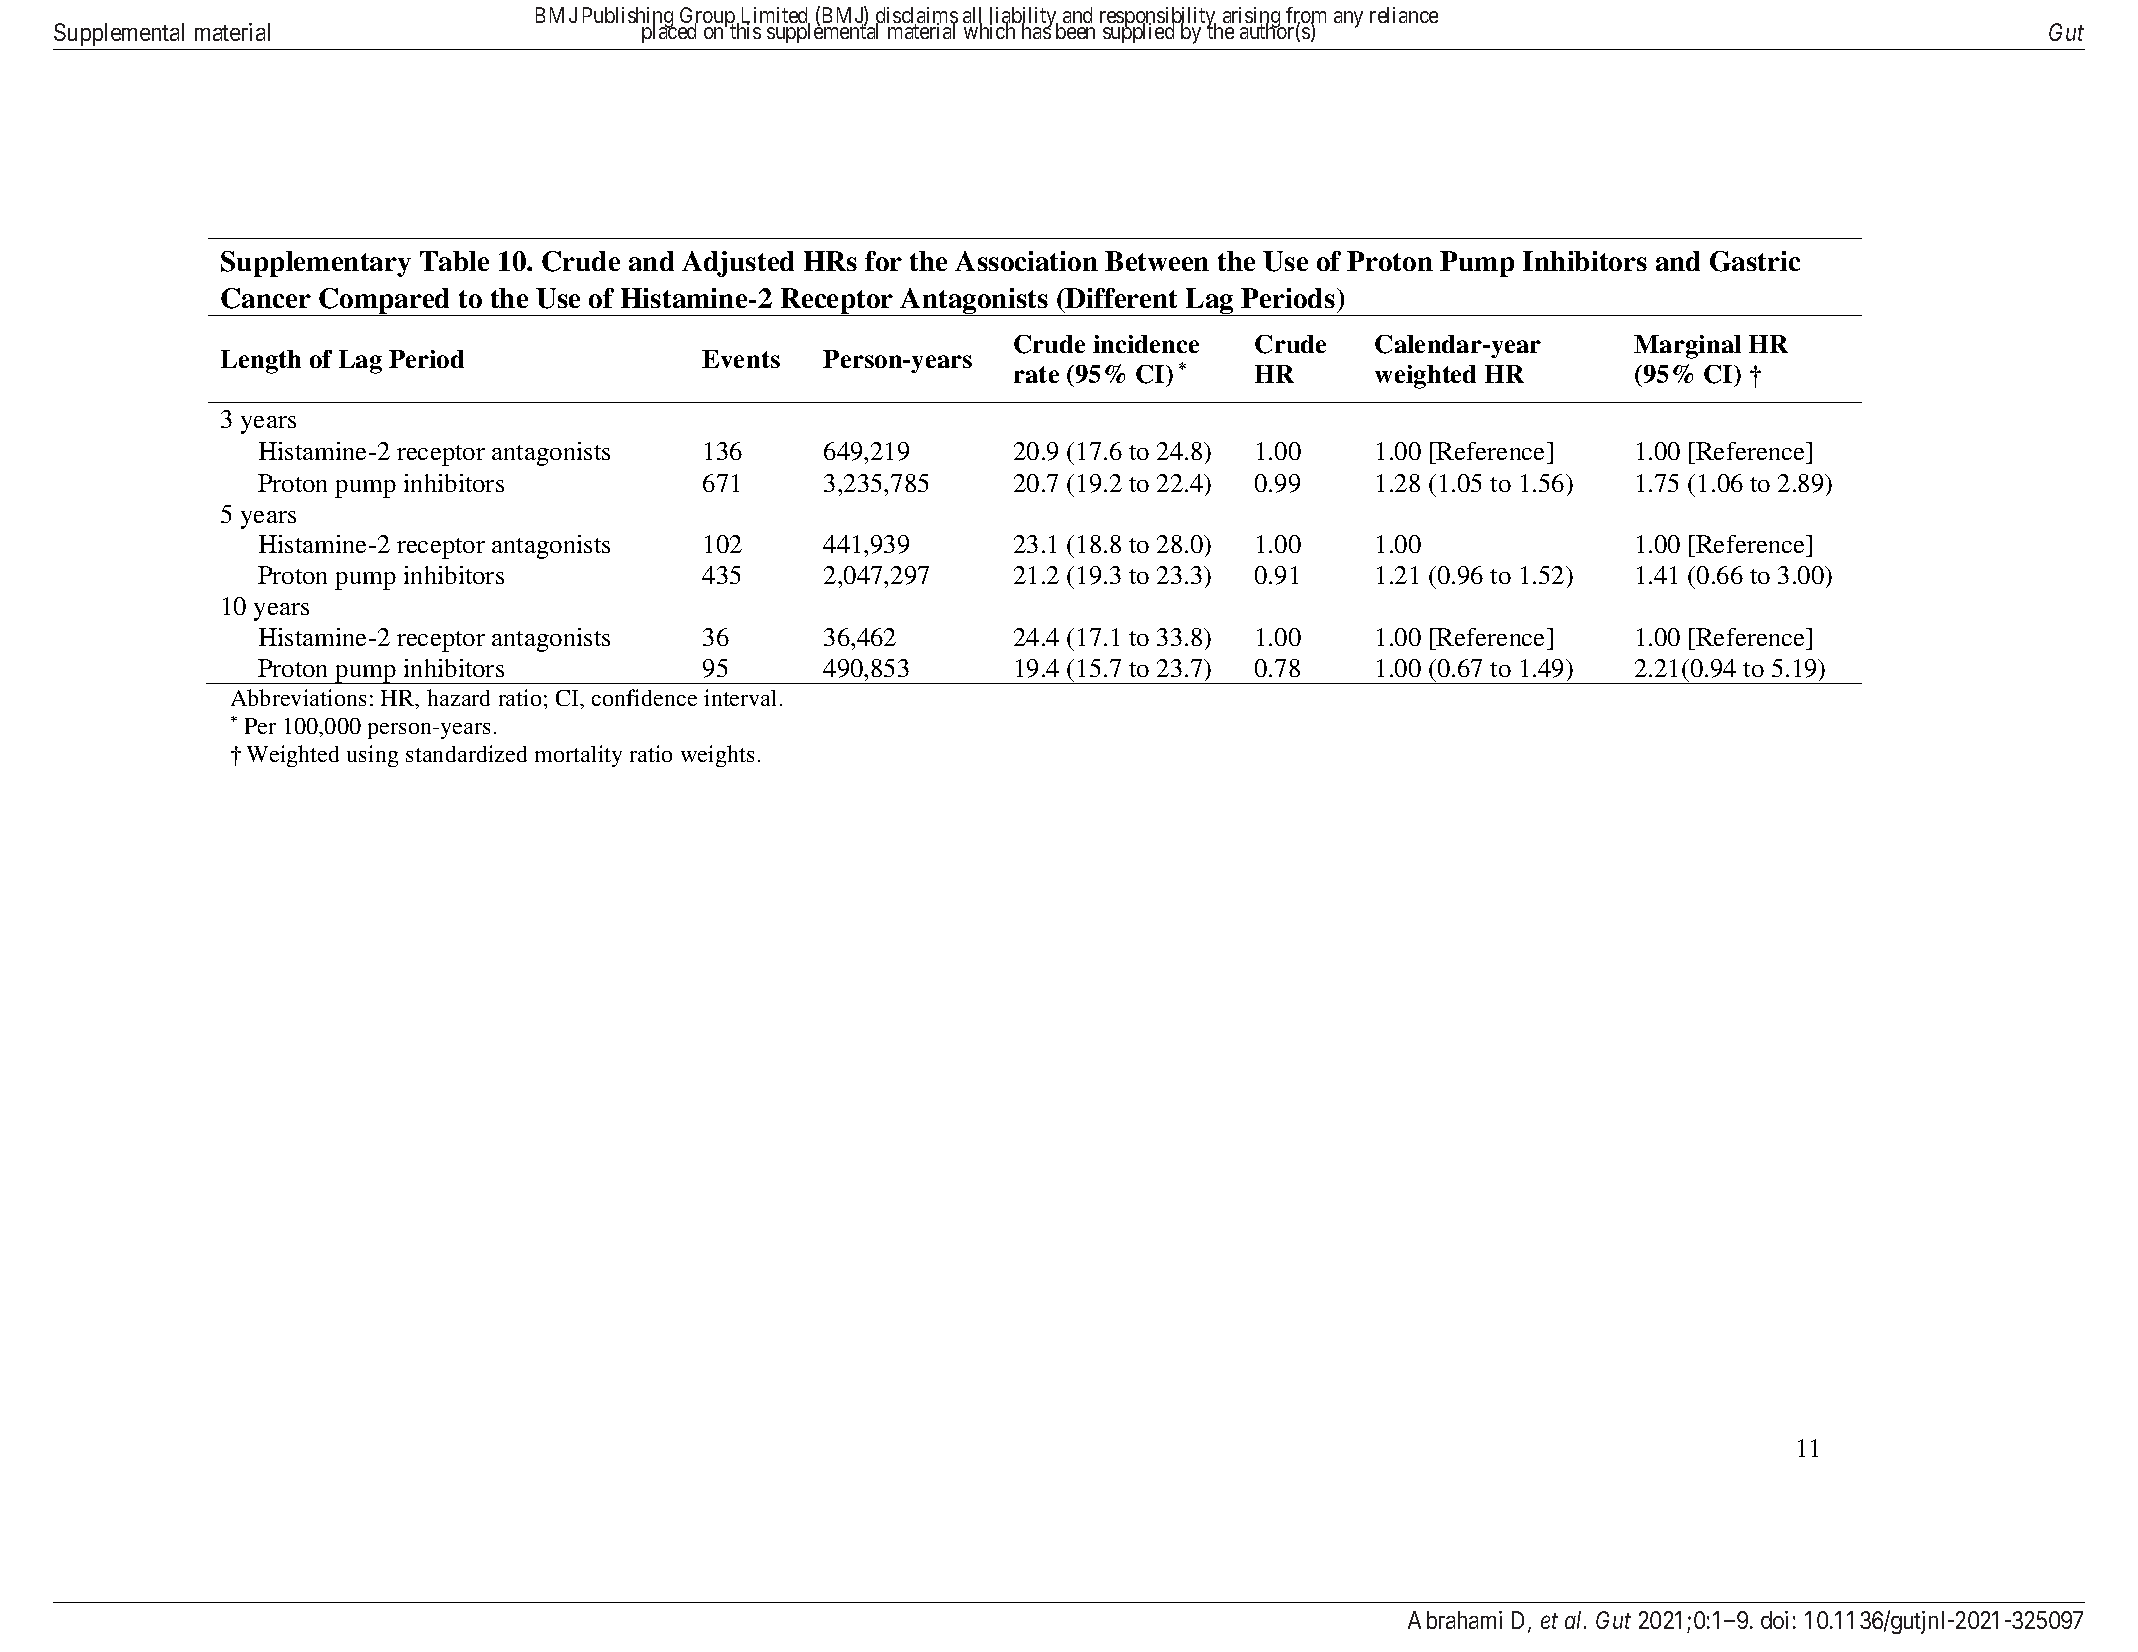 This screenshot has width=2138, height=1652. I want to click on interval, so click(742, 697).
